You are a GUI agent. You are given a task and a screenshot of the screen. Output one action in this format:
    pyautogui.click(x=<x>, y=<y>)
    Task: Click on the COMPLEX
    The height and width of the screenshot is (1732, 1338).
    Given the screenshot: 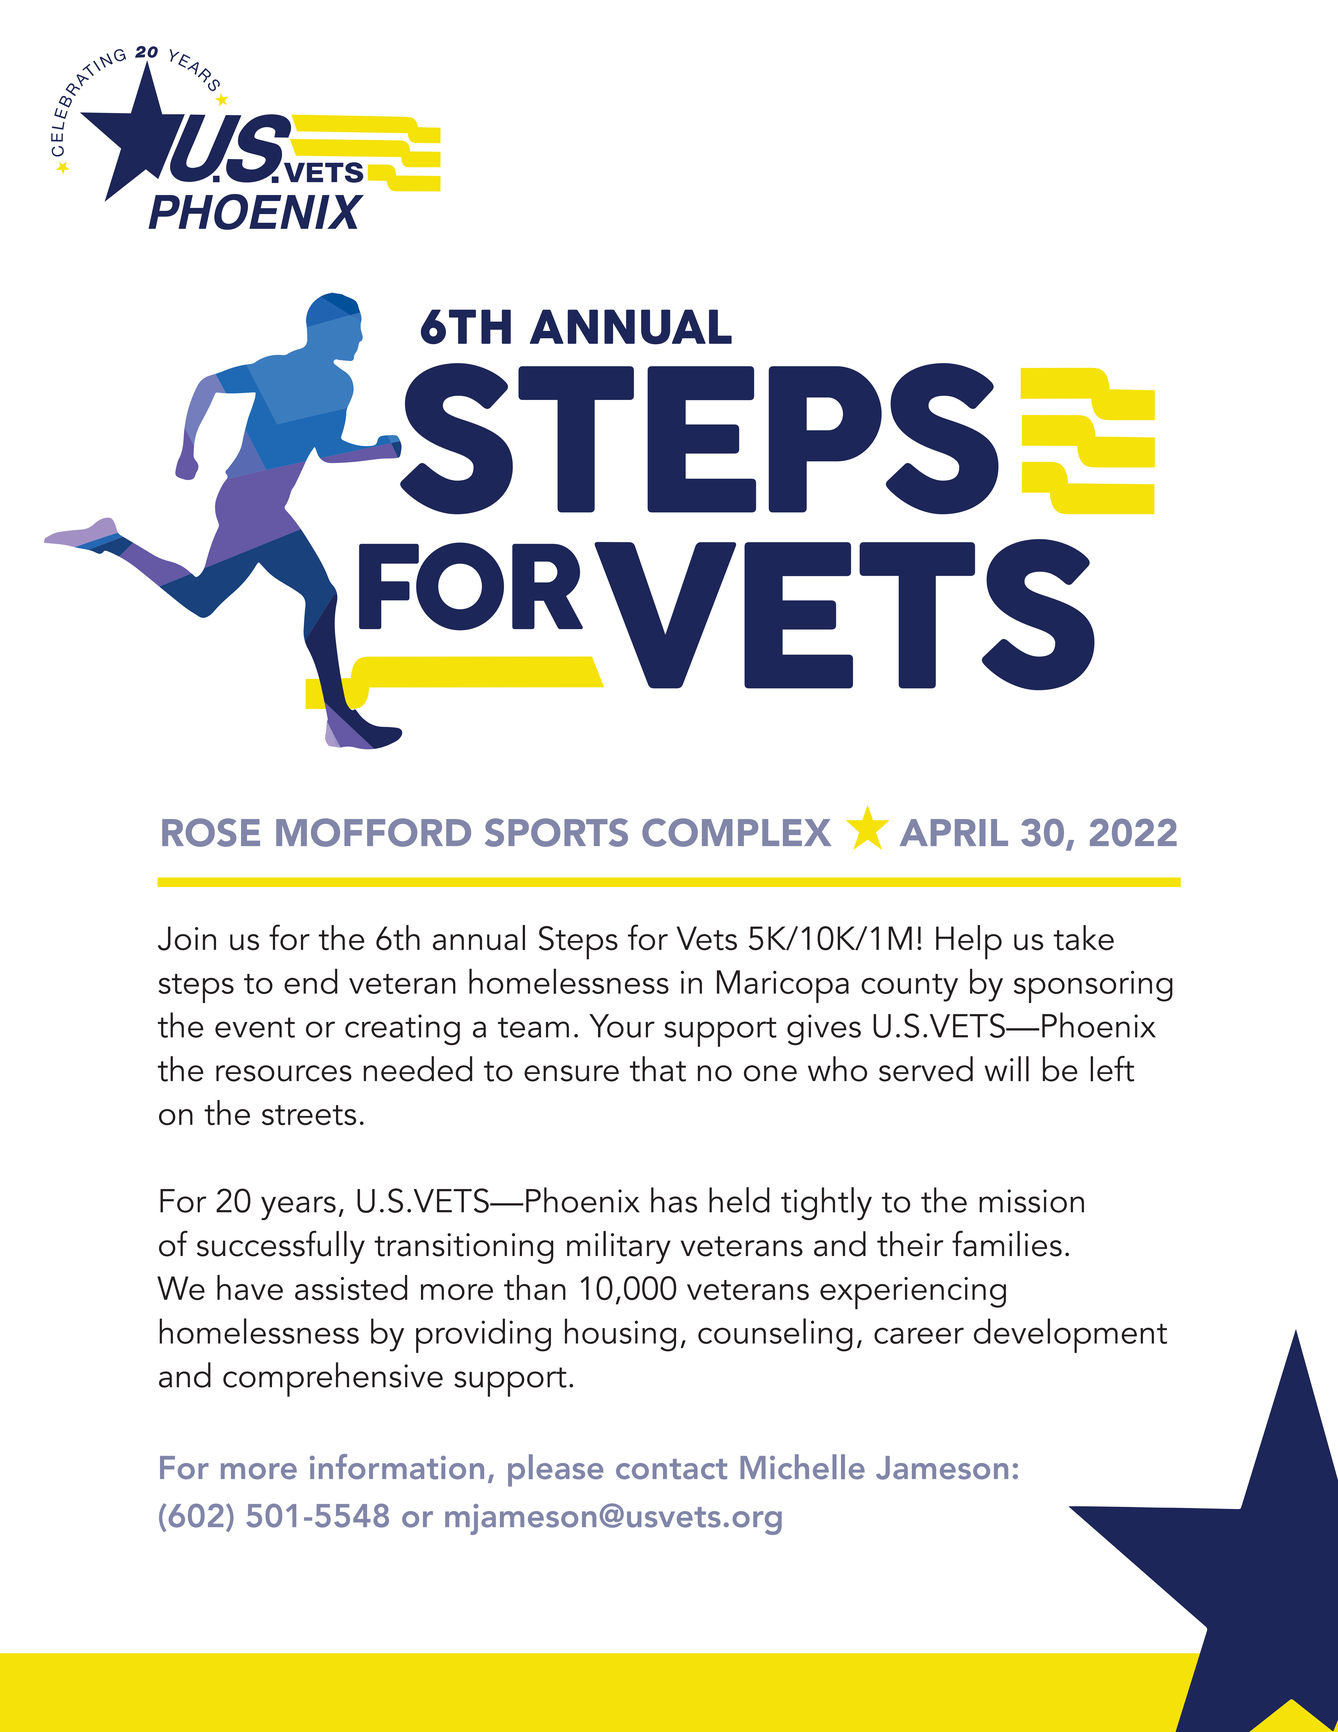 What is the action you would take?
    pyautogui.click(x=736, y=832)
